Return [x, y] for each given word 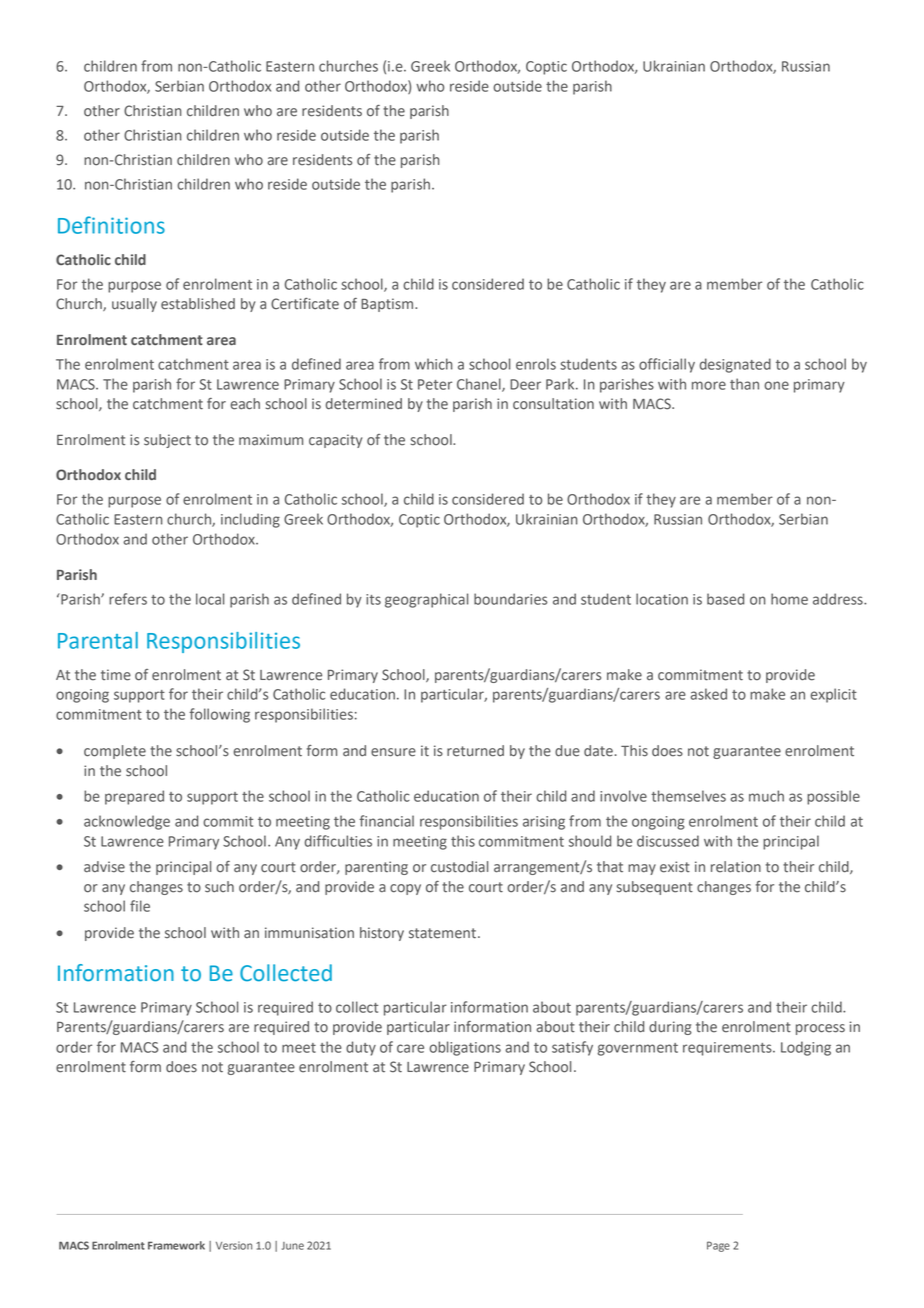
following [219, 715]
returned [475, 751]
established [198, 304]
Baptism [388, 305]
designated [735, 365]
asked [708, 694]
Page [718, 1246]
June [293, 1246]
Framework [176, 1245]
